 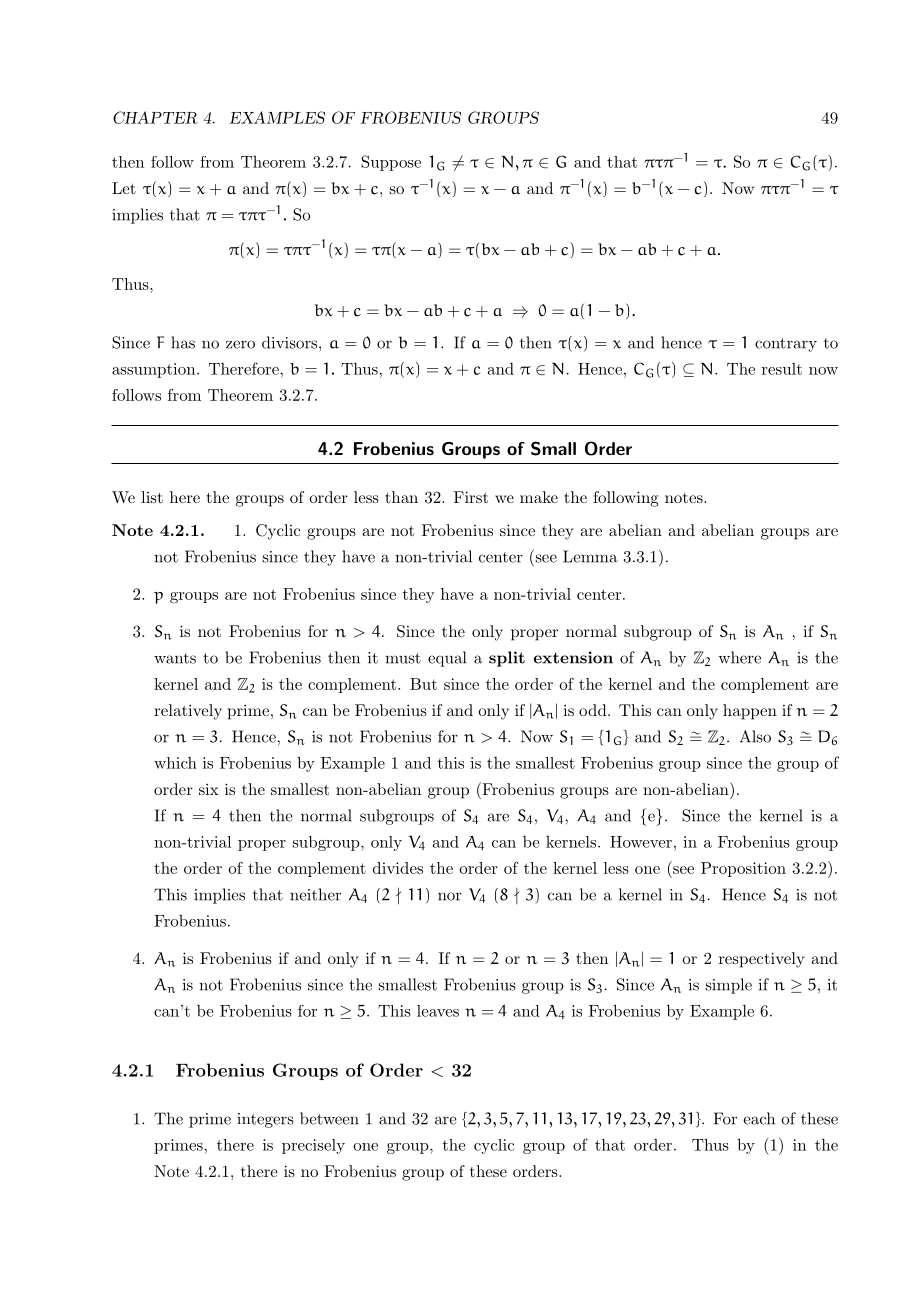 What do you see at coordinates (391, 163) in the screenshot?
I see `Suppose` at bounding box center [391, 163].
